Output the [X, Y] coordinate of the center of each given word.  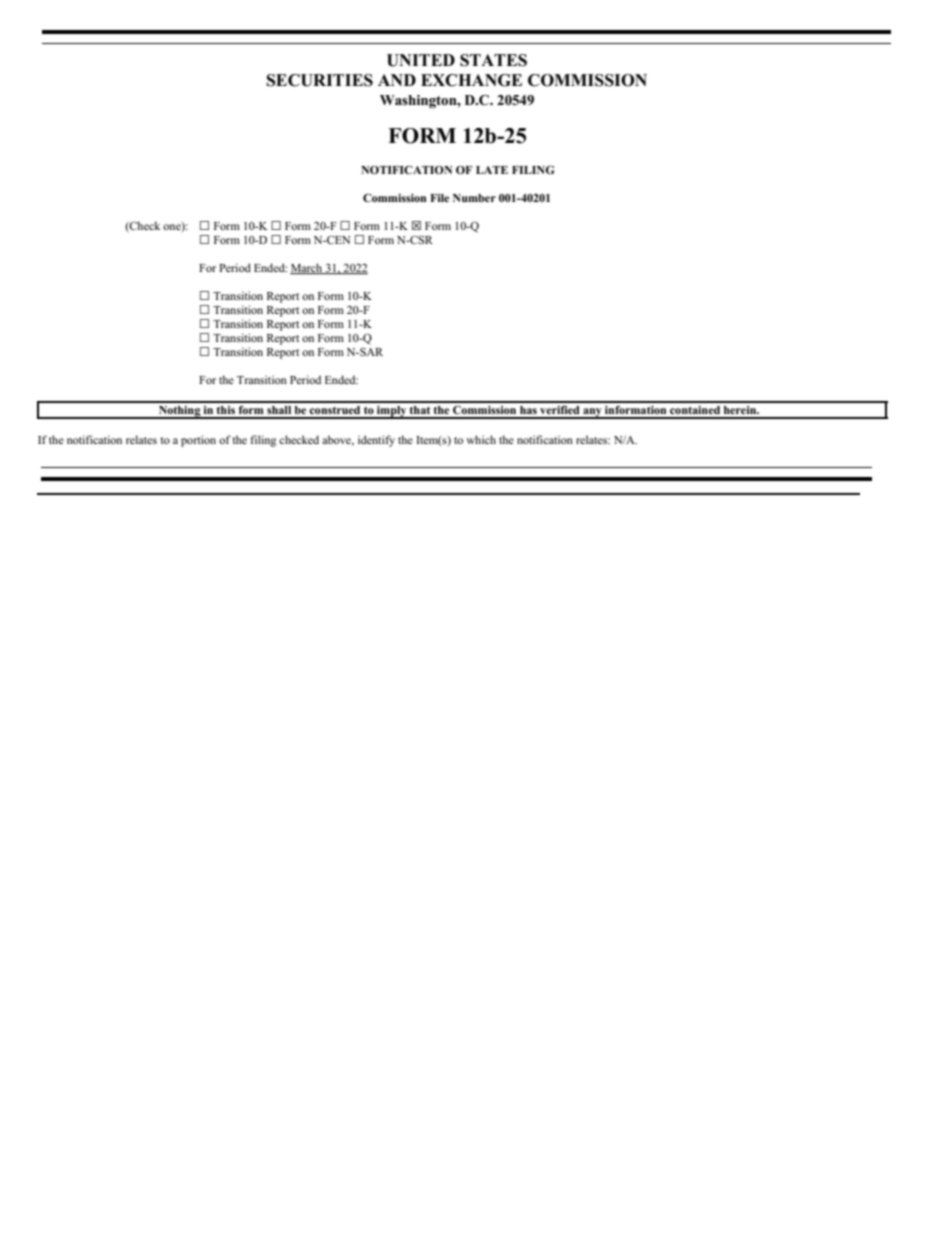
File [439, 198]
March [307, 268]
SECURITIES [319, 80]
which [481, 439]
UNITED [421, 60]
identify [376, 441]
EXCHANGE [471, 80]
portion [198, 441]
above [337, 440]
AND [397, 80]
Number [474, 198]
